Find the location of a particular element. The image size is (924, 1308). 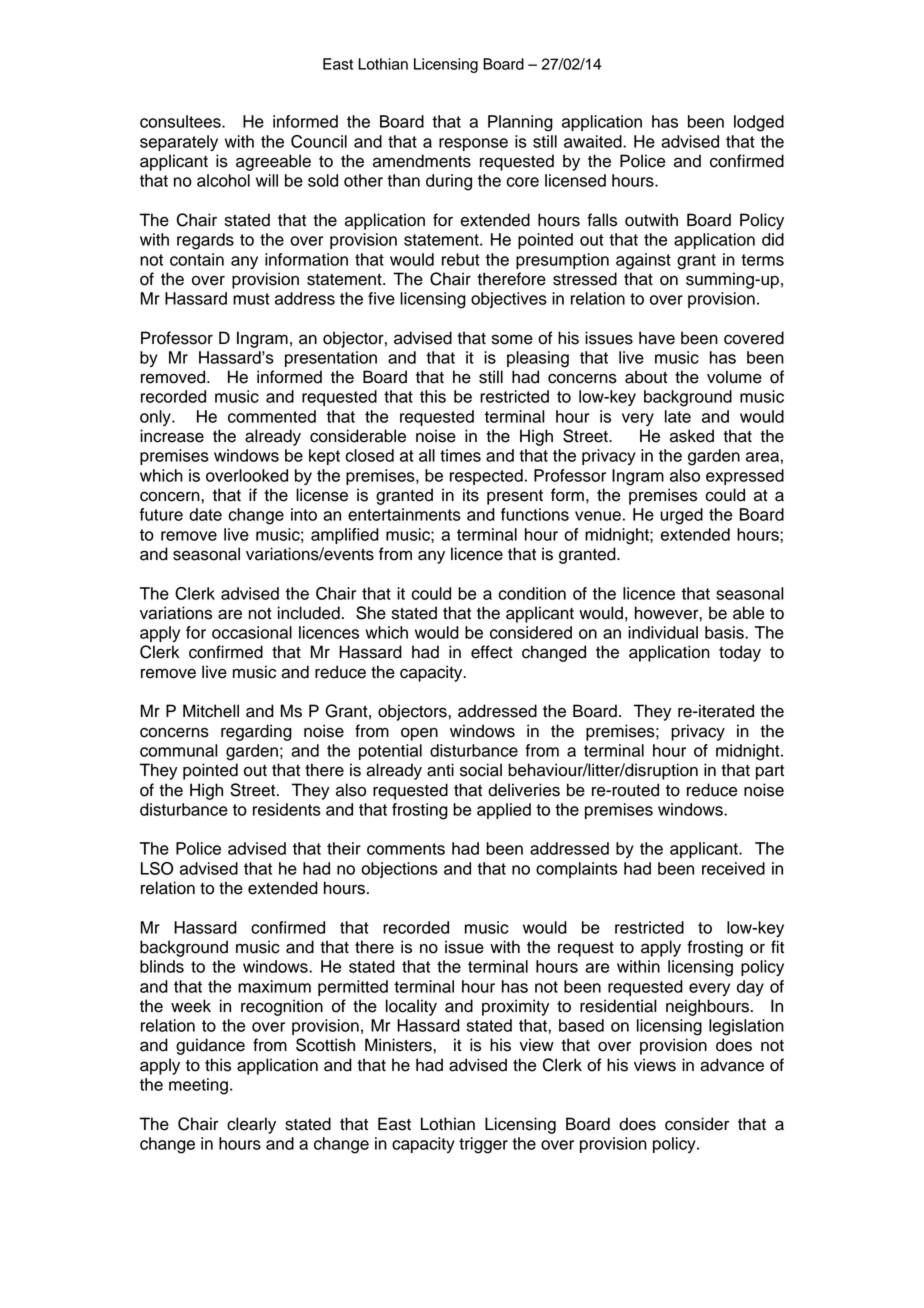

objections is located at coordinates (399, 870).
